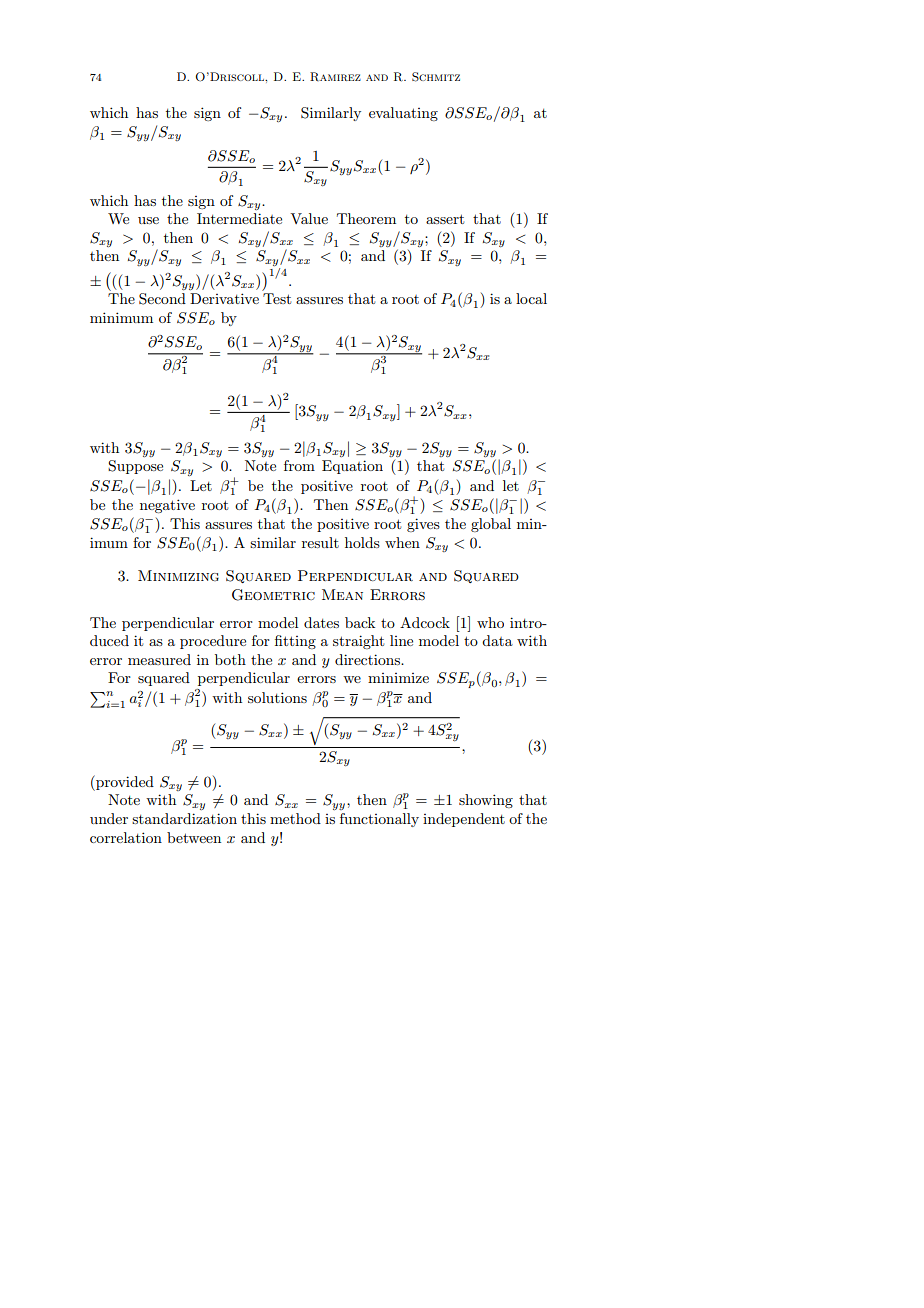 The image size is (924, 1308). Describe the element at coordinates (403, 114) in the screenshot. I see `evaluating` at that location.
